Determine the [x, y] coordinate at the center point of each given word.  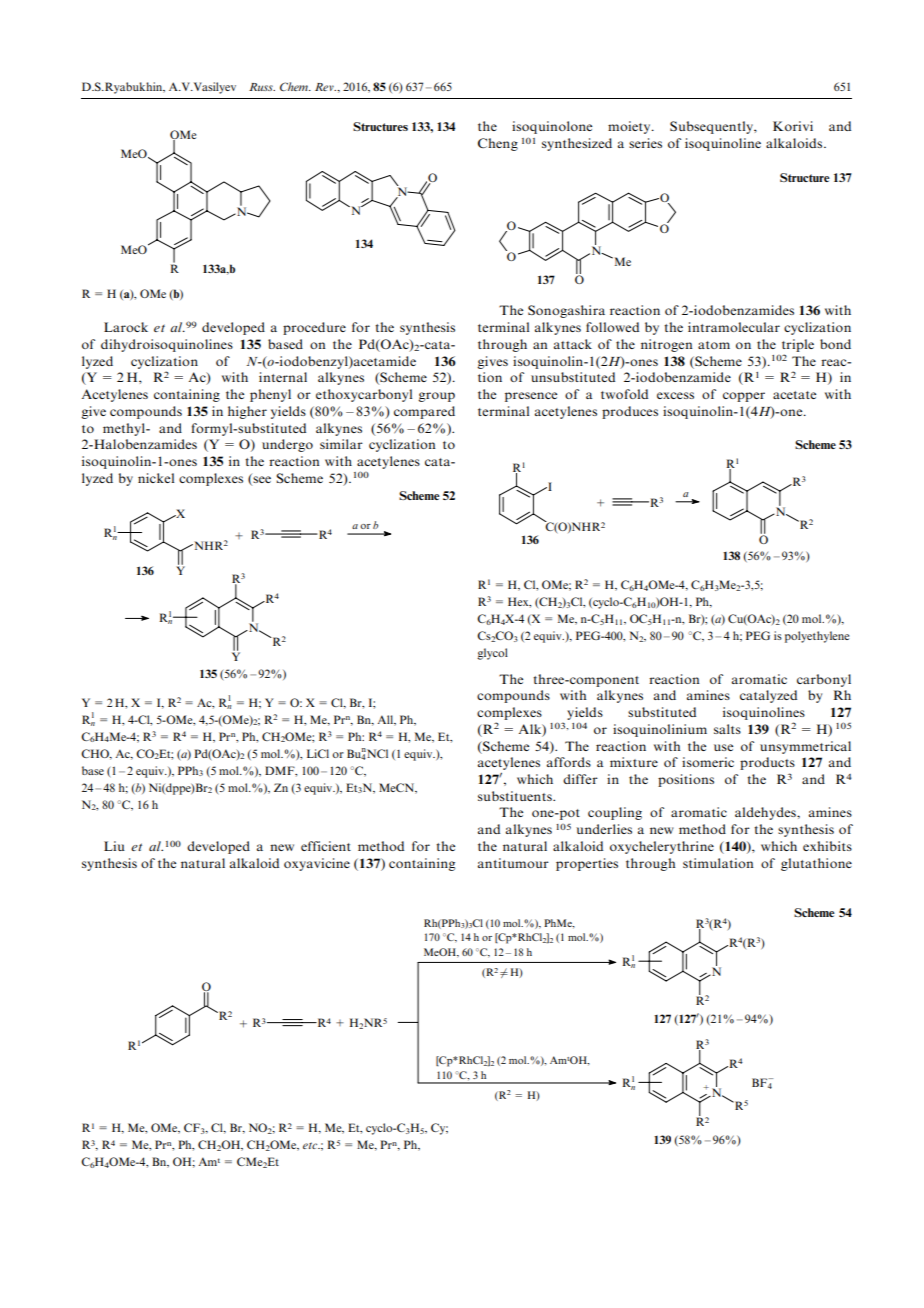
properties [587, 864]
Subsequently [712, 127]
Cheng [498, 144]
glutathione [816, 864]
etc [311, 1145]
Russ [262, 87]
